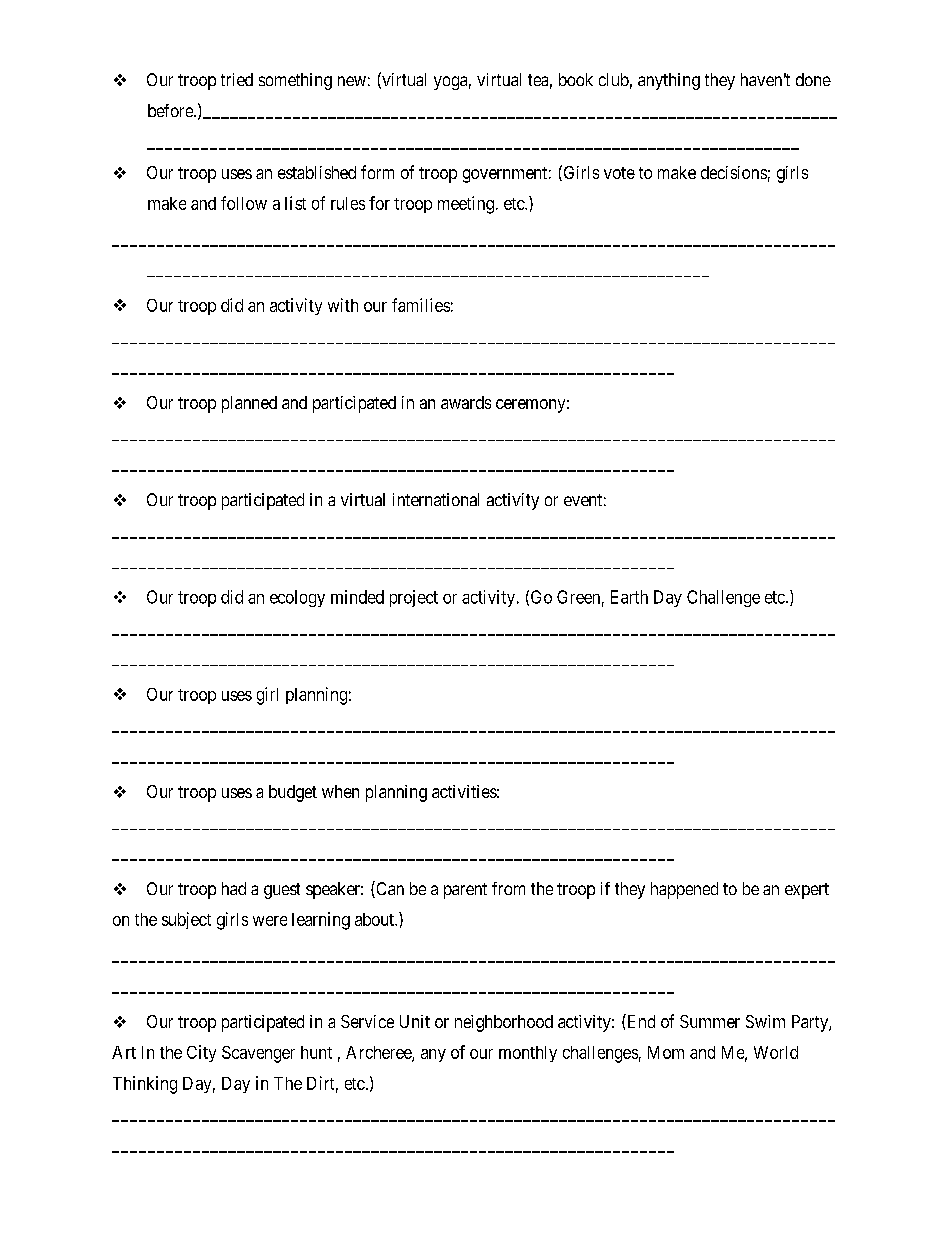  What do you see at coordinates (684, 890) in the image?
I see `happened` at bounding box center [684, 890].
